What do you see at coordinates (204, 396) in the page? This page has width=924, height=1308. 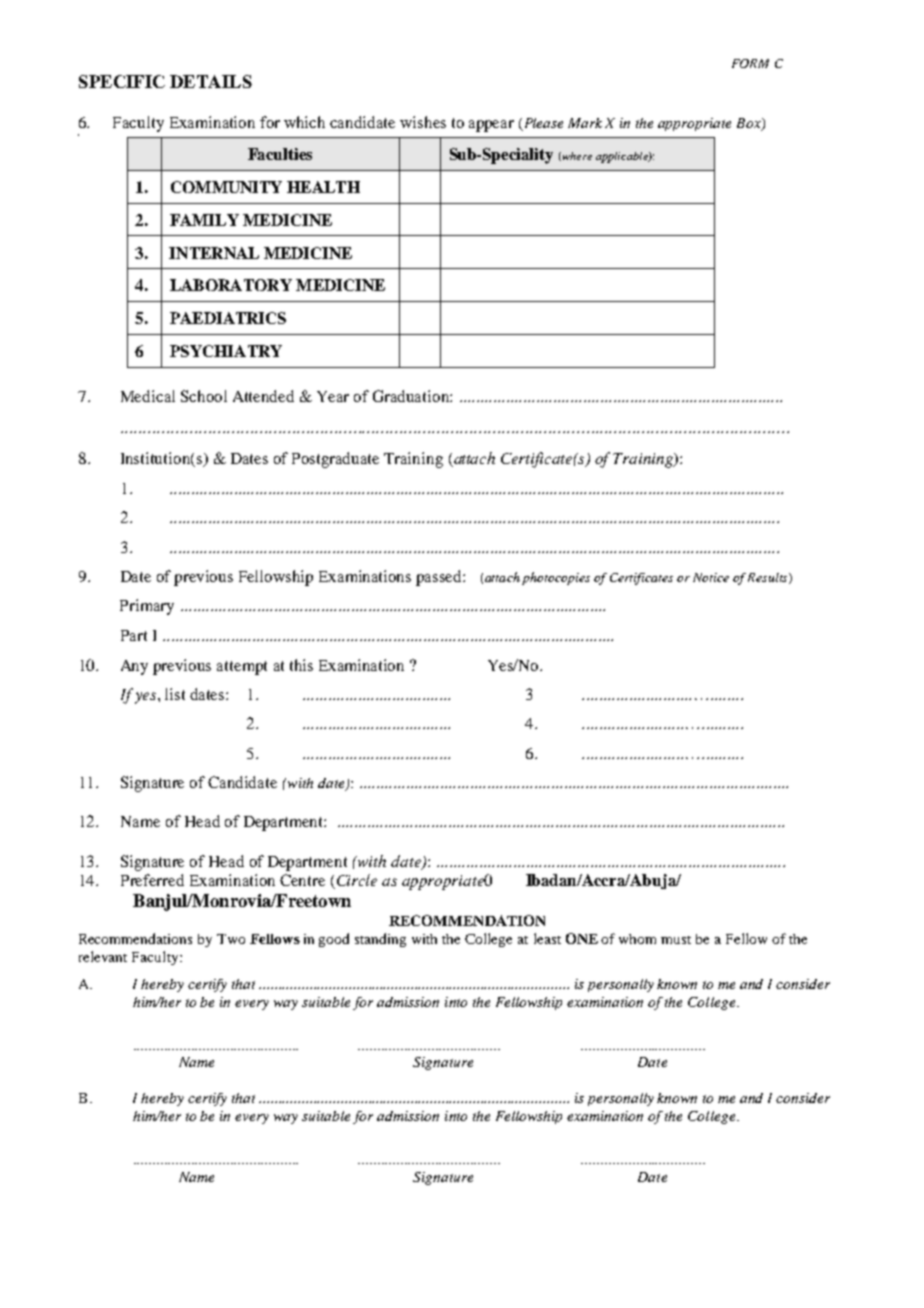 I see `School` at bounding box center [204, 396].
